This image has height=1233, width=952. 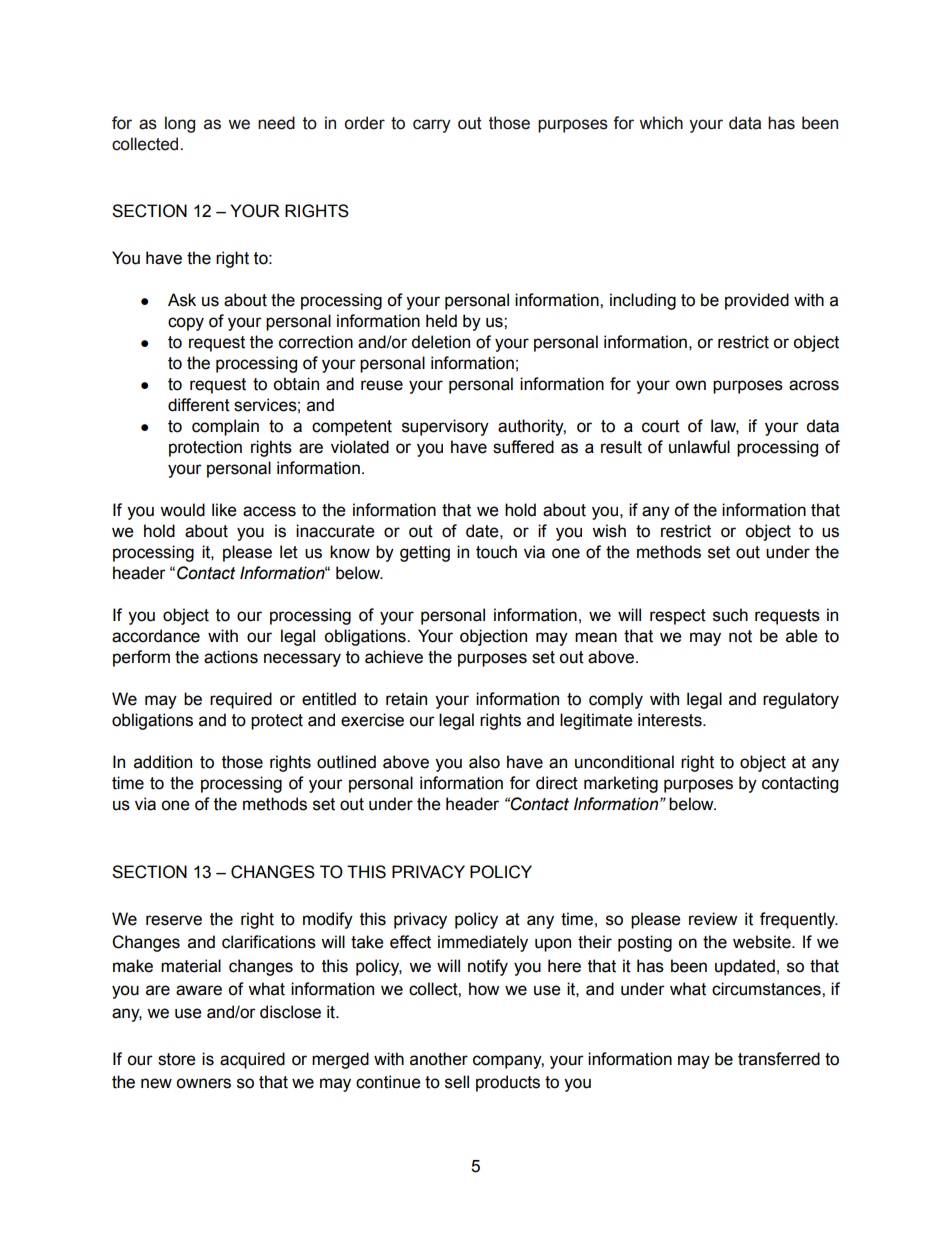 I want to click on transferred, so click(x=779, y=1059).
